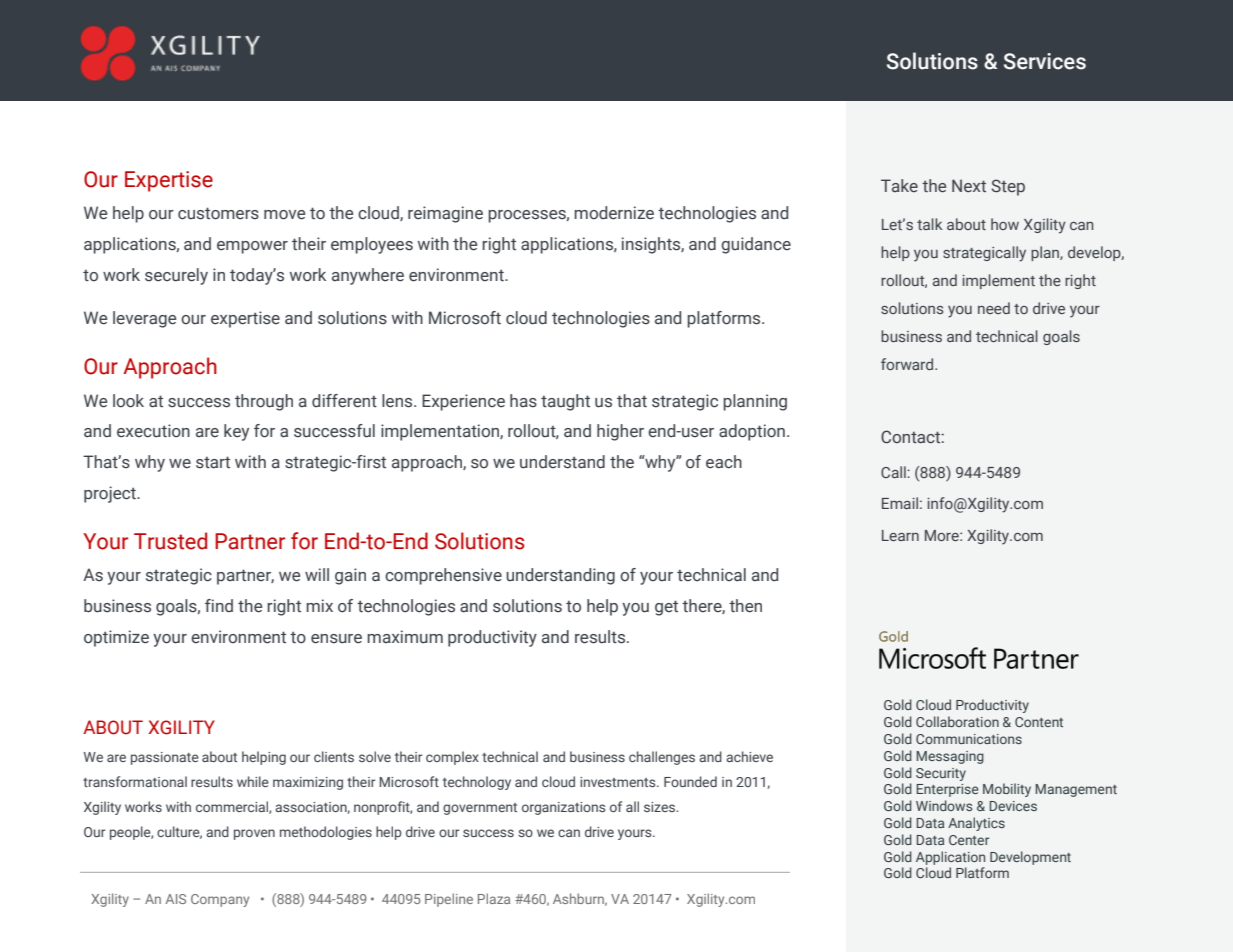 Image resolution: width=1233 pixels, height=952 pixels. What do you see at coordinates (900, 535) in the image?
I see `Learn` at bounding box center [900, 535].
